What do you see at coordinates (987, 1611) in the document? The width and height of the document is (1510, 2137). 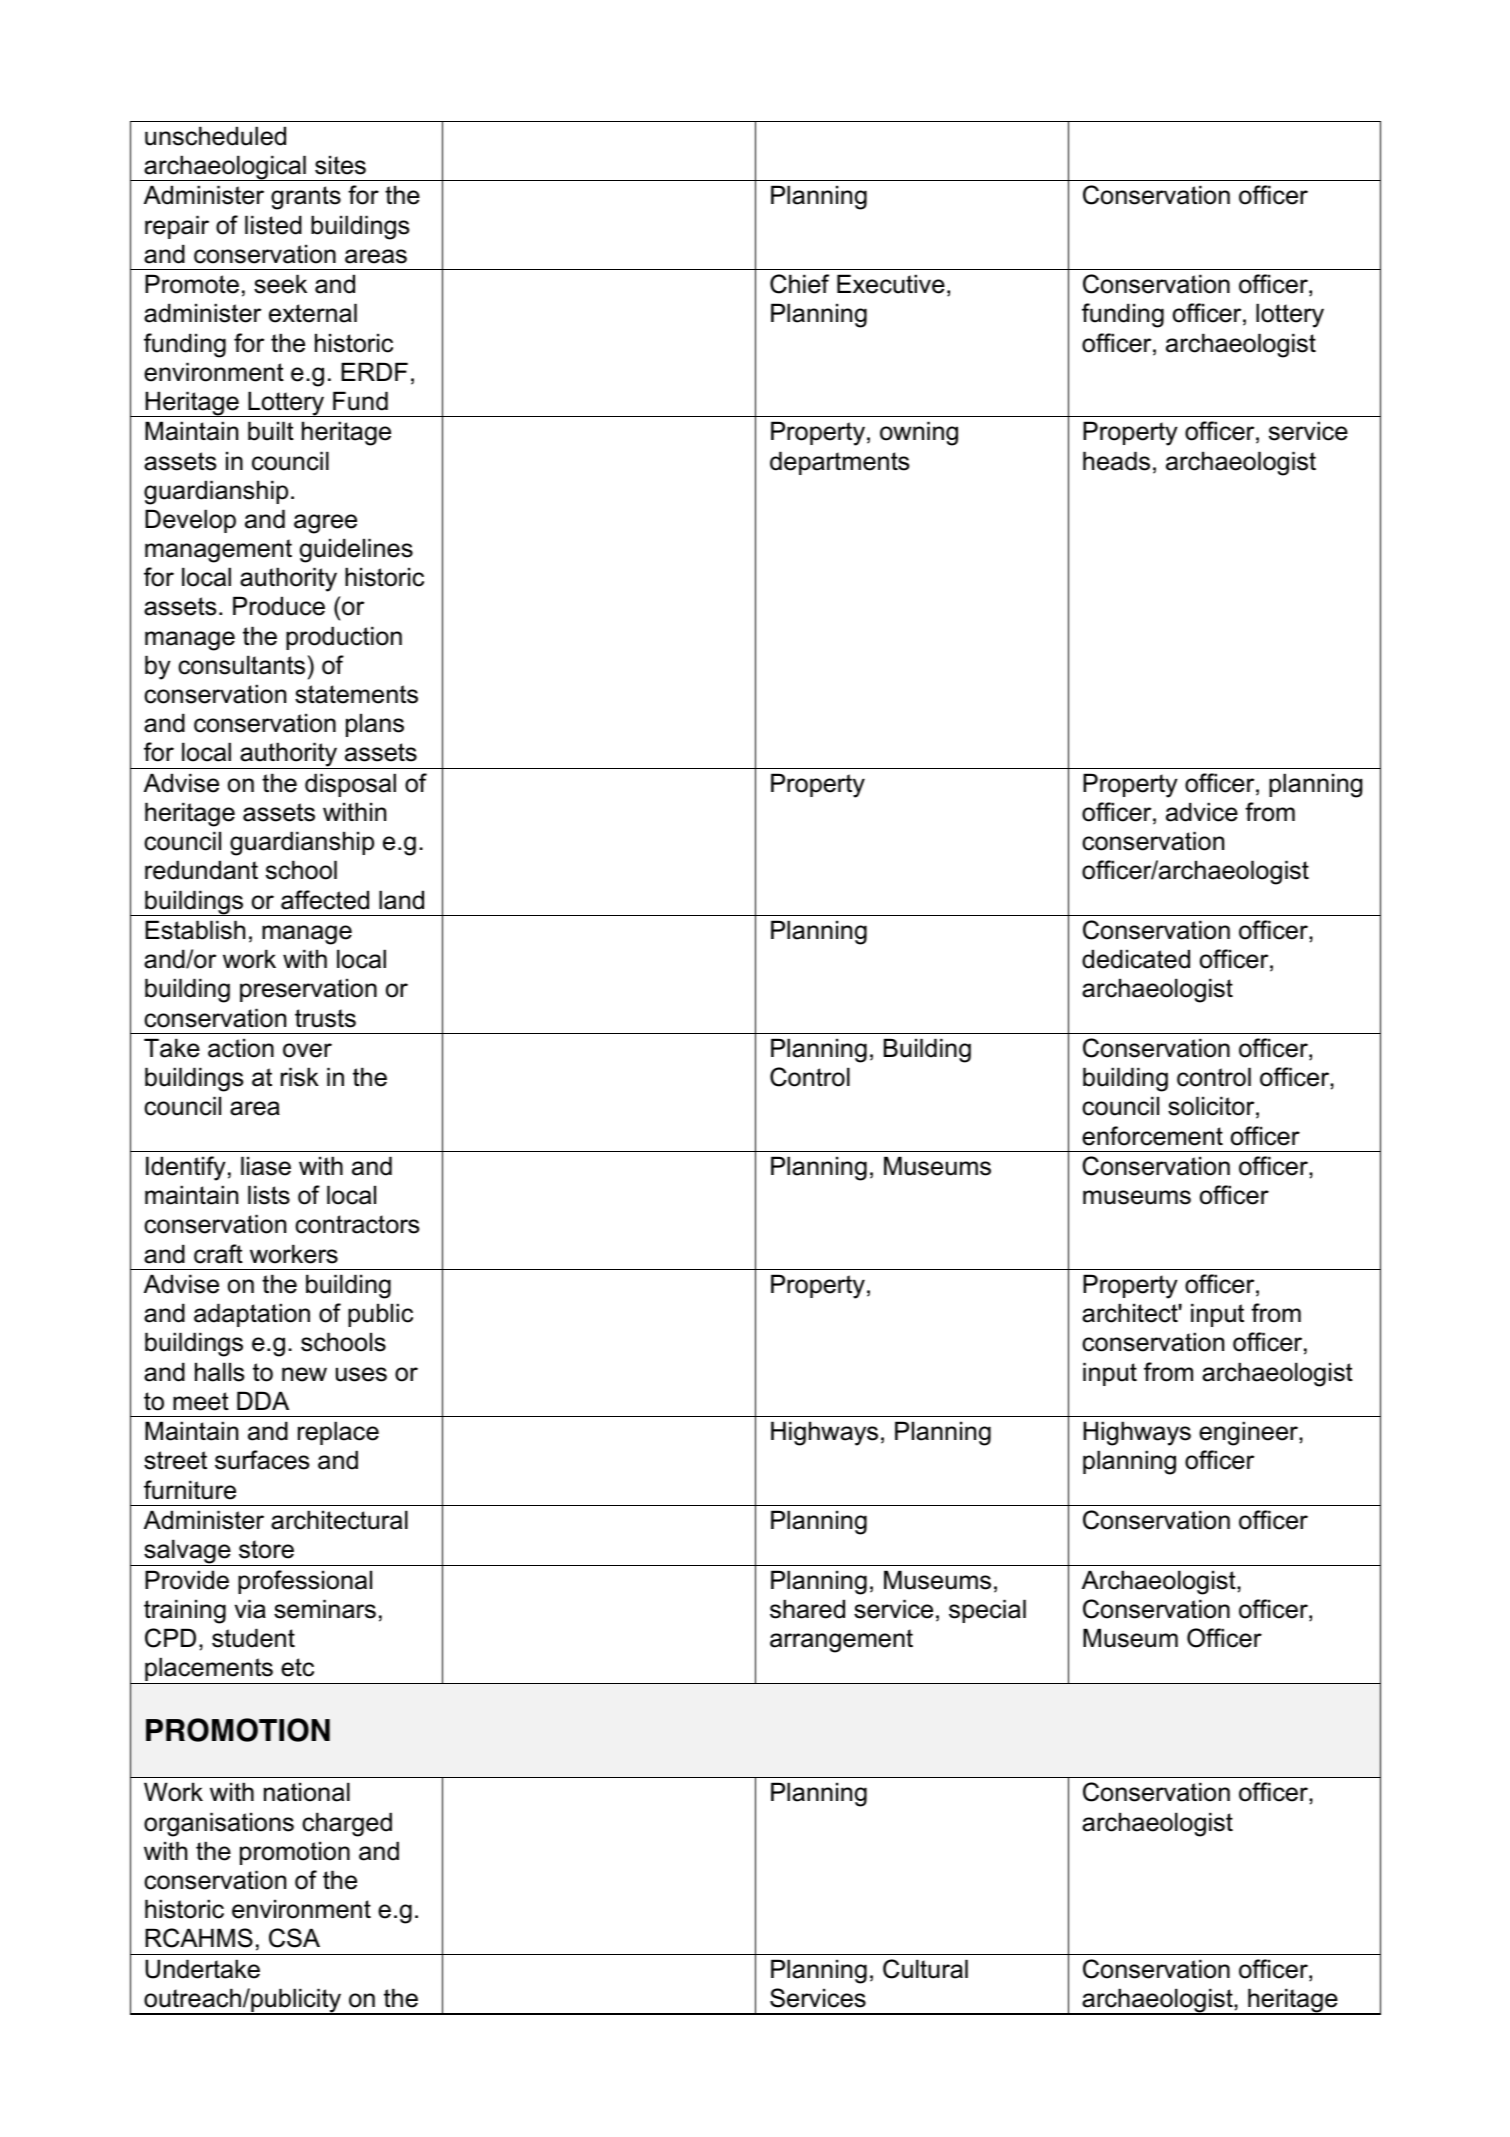 I see `special` at bounding box center [987, 1611].
